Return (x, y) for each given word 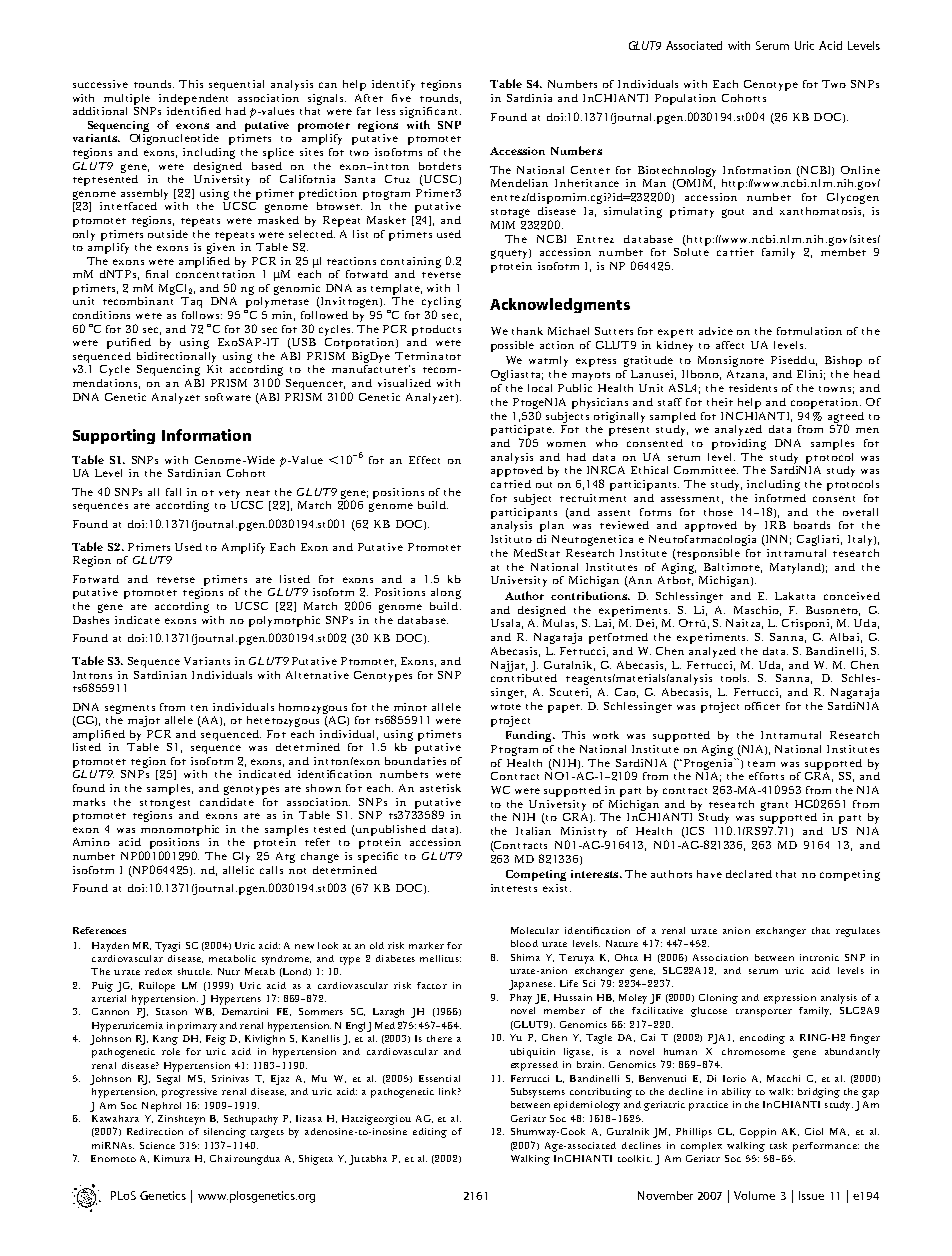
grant (774, 806)
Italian (533, 831)
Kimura (172, 1158)
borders (440, 166)
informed (780, 498)
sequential (236, 85)
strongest (165, 804)
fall (173, 492)
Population (685, 99)
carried (511, 484)
